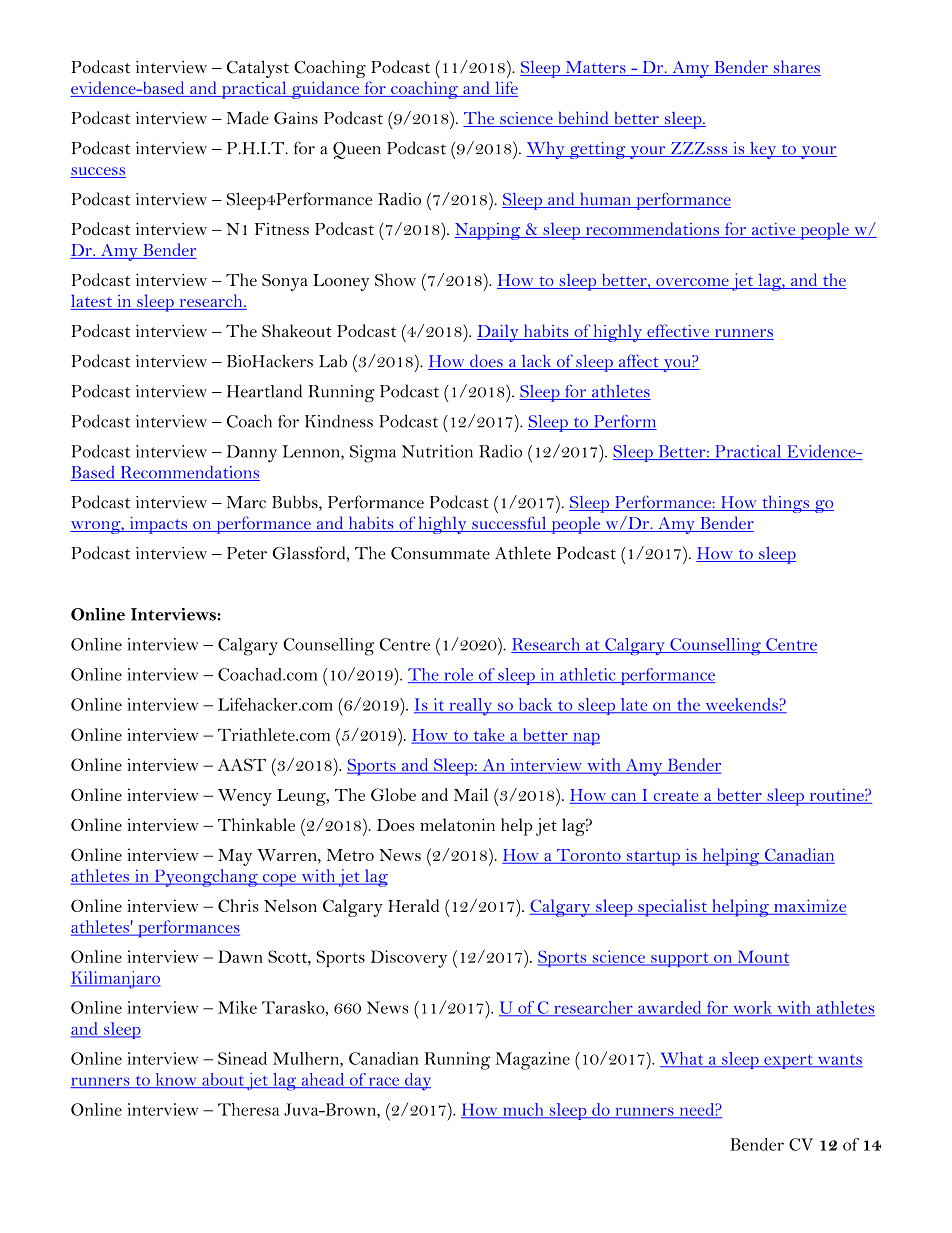 Image resolution: width=952 pixels, height=1233 pixels. I want to click on Why, so click(546, 150).
